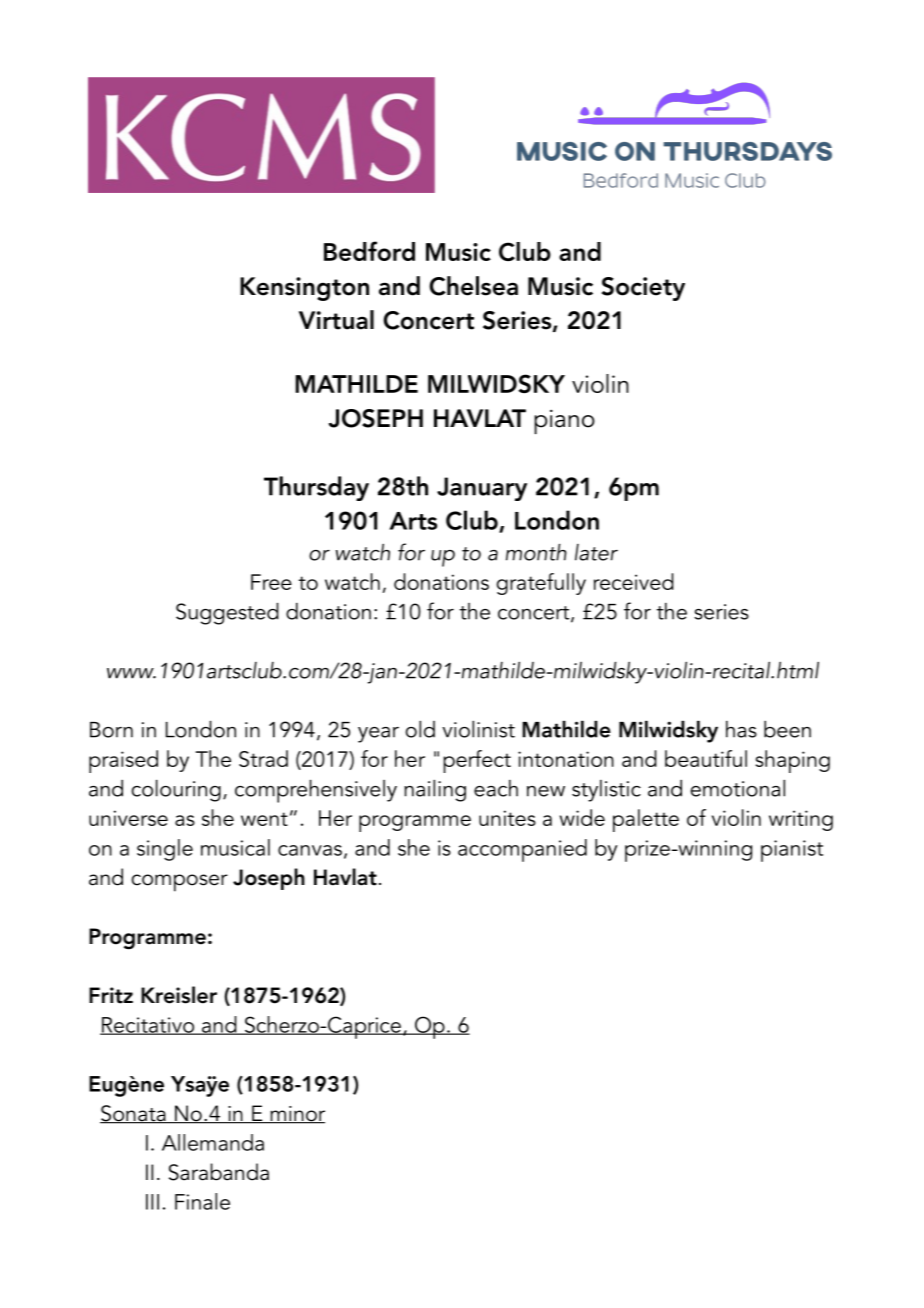  I want to click on has, so click(741, 729).
